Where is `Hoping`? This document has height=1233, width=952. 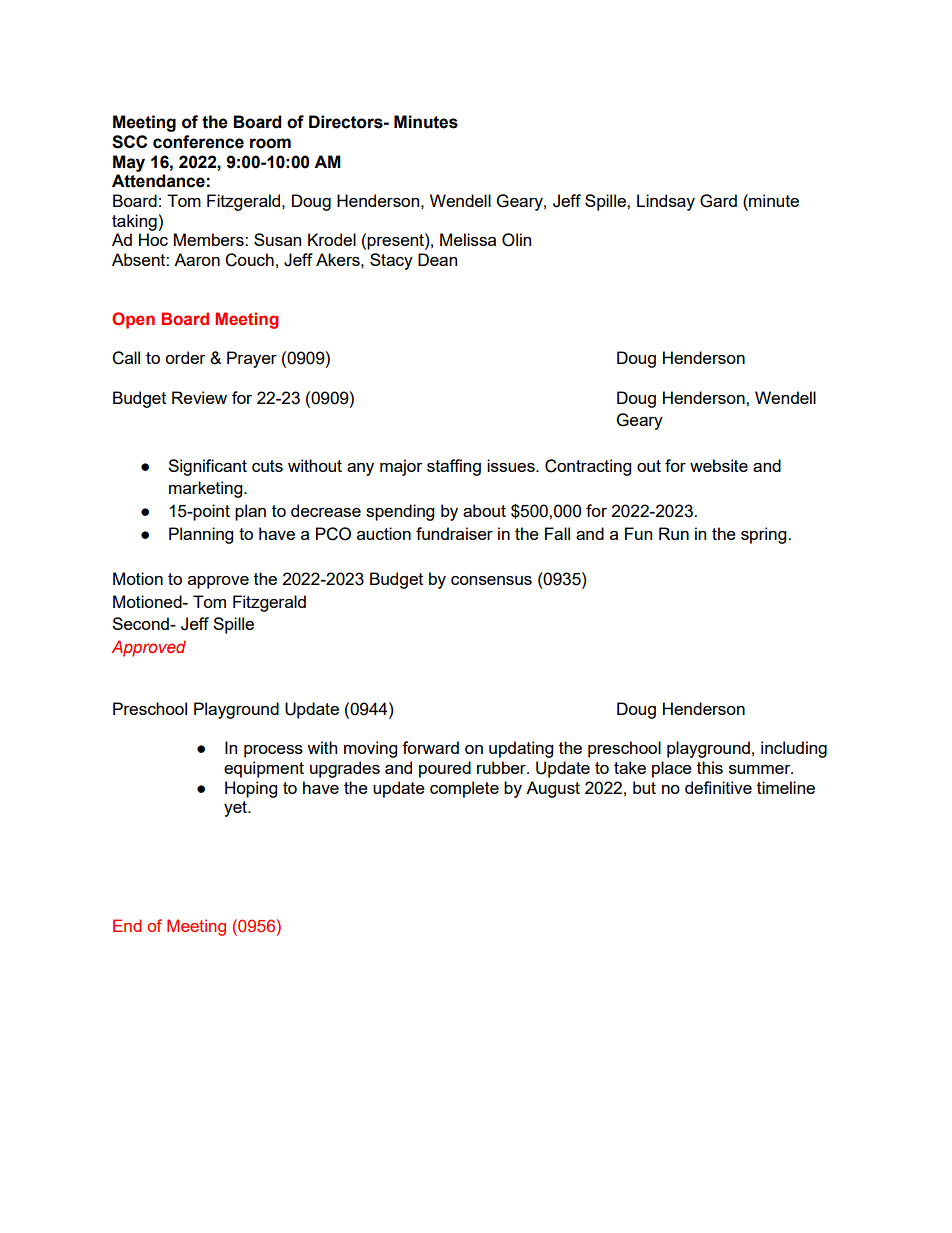
Hoping is located at coordinates (251, 789).
